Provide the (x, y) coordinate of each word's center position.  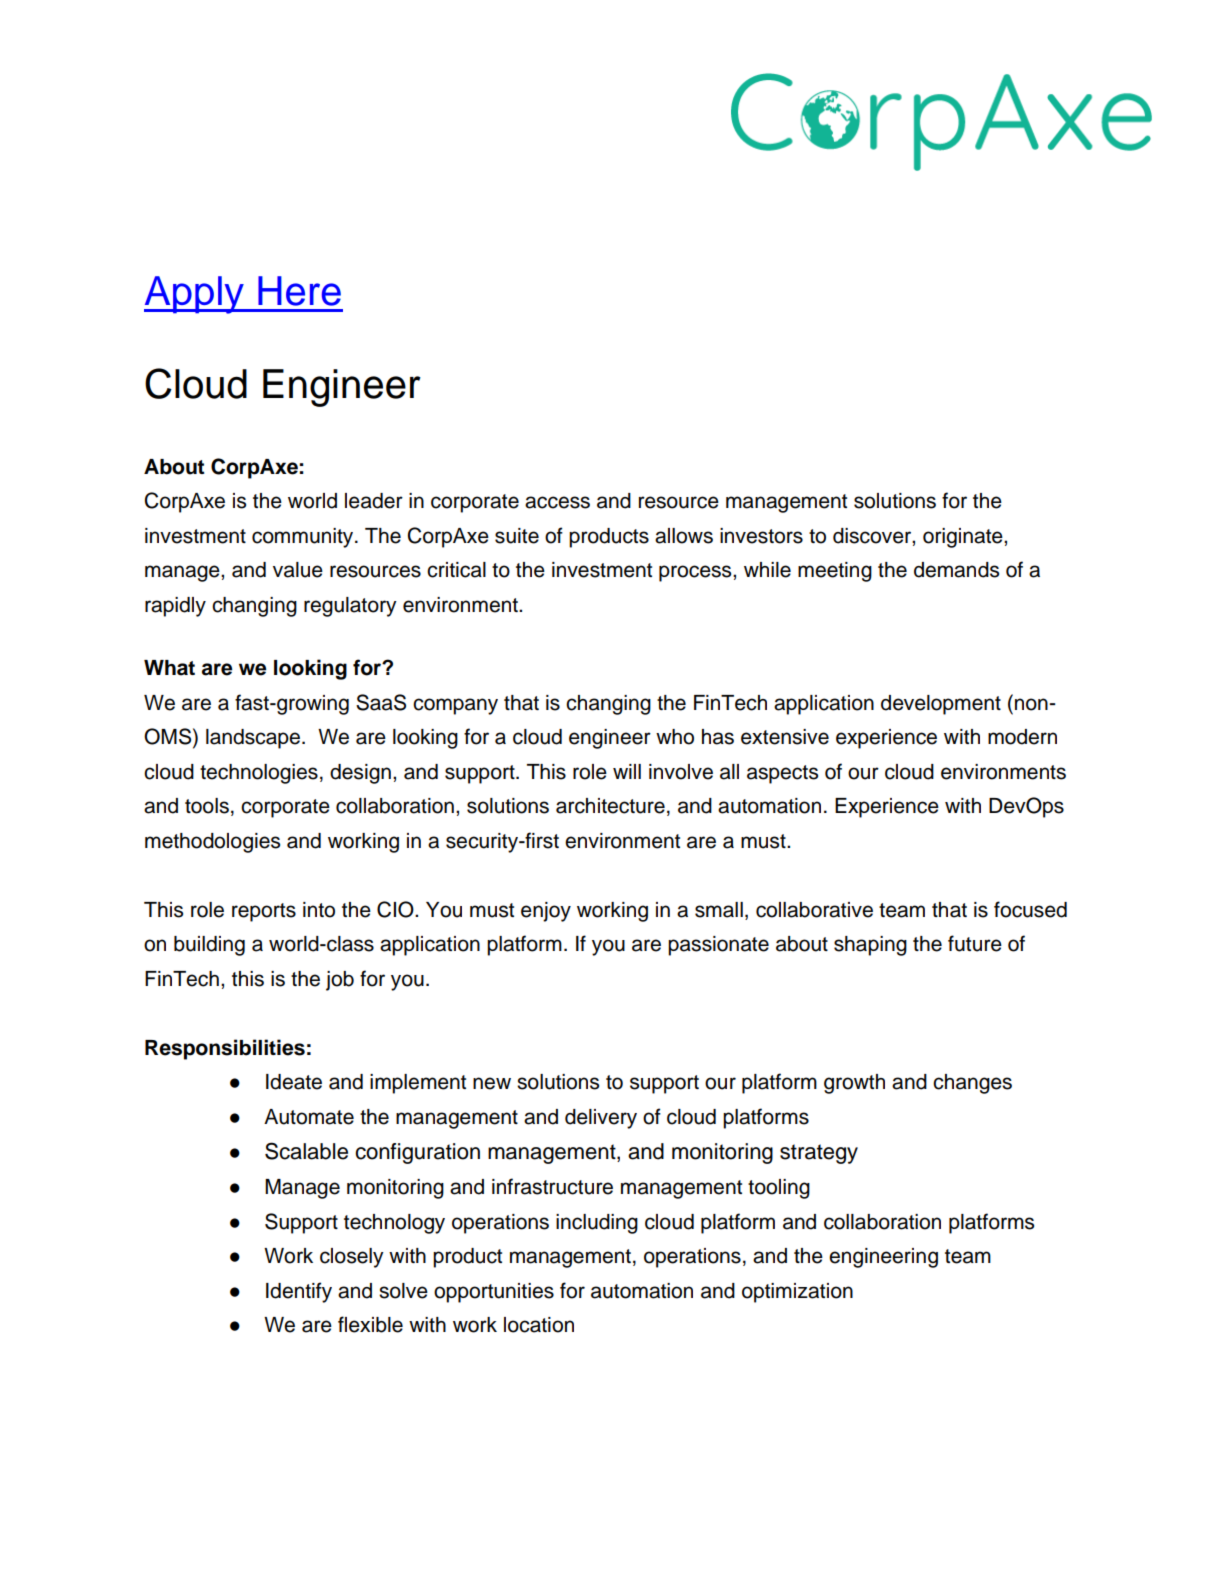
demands (956, 570)
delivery (601, 1119)
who (675, 737)
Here (299, 291)
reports (264, 912)
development (941, 705)
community (304, 538)
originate (964, 538)
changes (972, 1084)
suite (517, 536)
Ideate (294, 1082)
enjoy (546, 912)
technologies (259, 774)
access (557, 502)
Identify (299, 1292)
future (975, 943)
